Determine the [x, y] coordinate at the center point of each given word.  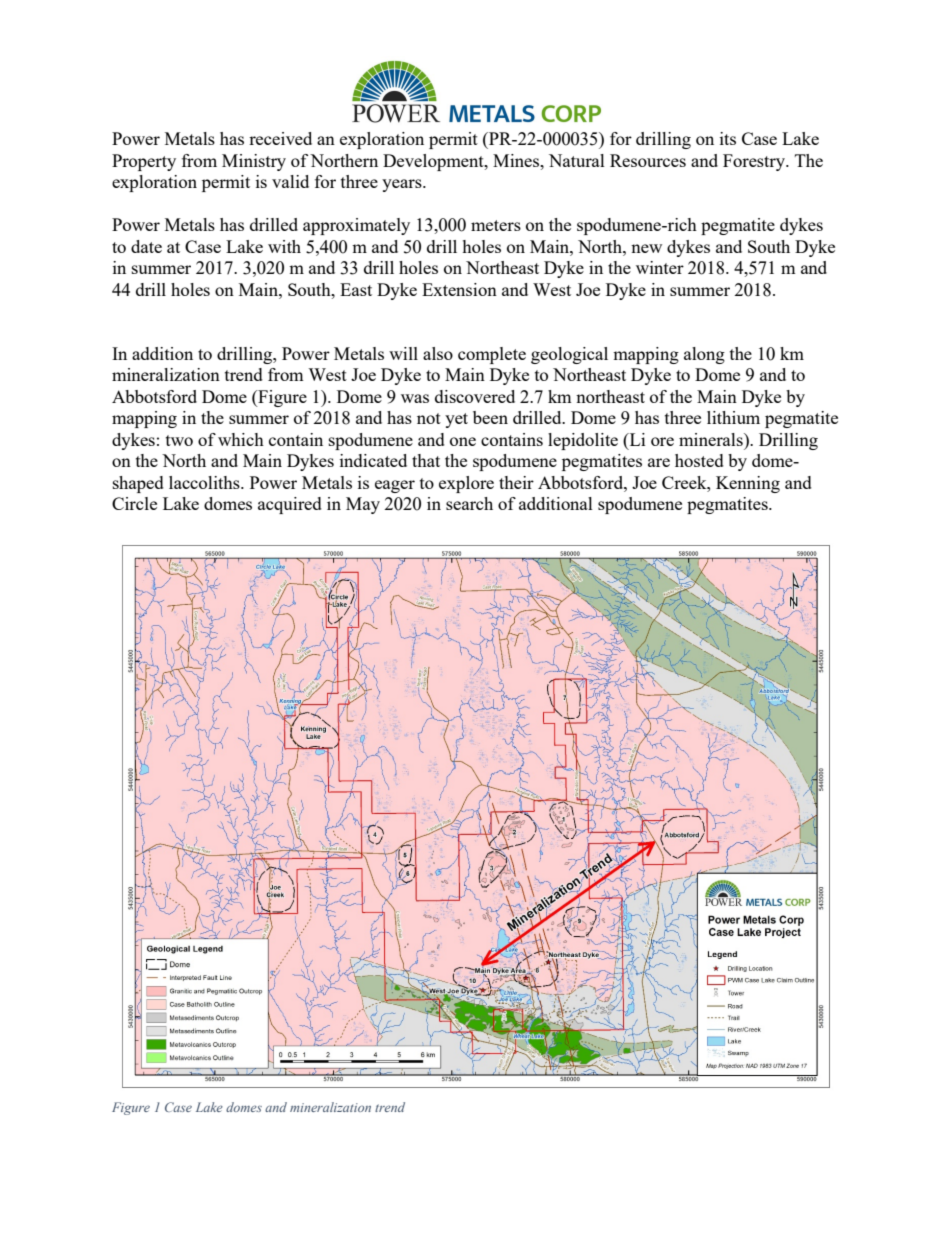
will [403, 353]
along [704, 355]
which [241, 439]
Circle [134, 503]
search [469, 503]
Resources [648, 160]
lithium [733, 417]
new [646, 248]
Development [434, 162]
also [438, 353]
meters [496, 225]
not [429, 418]
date [146, 246]
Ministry [254, 162]
